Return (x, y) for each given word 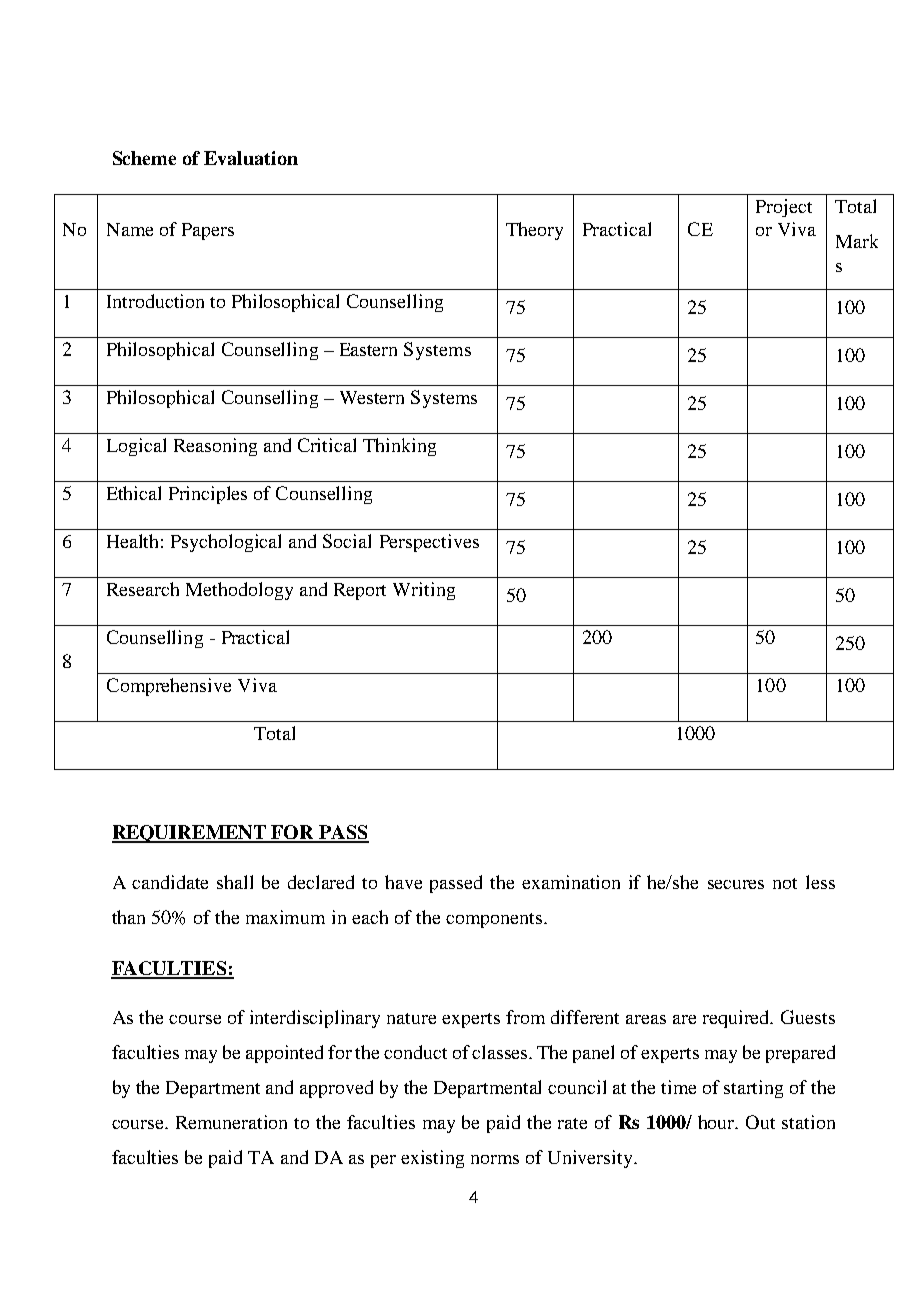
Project (784, 208)
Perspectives (429, 543)
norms (495, 1159)
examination (571, 882)
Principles (208, 495)
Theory (534, 231)
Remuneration (231, 1122)
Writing (424, 591)
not (785, 883)
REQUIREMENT (190, 834)
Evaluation (251, 158)
